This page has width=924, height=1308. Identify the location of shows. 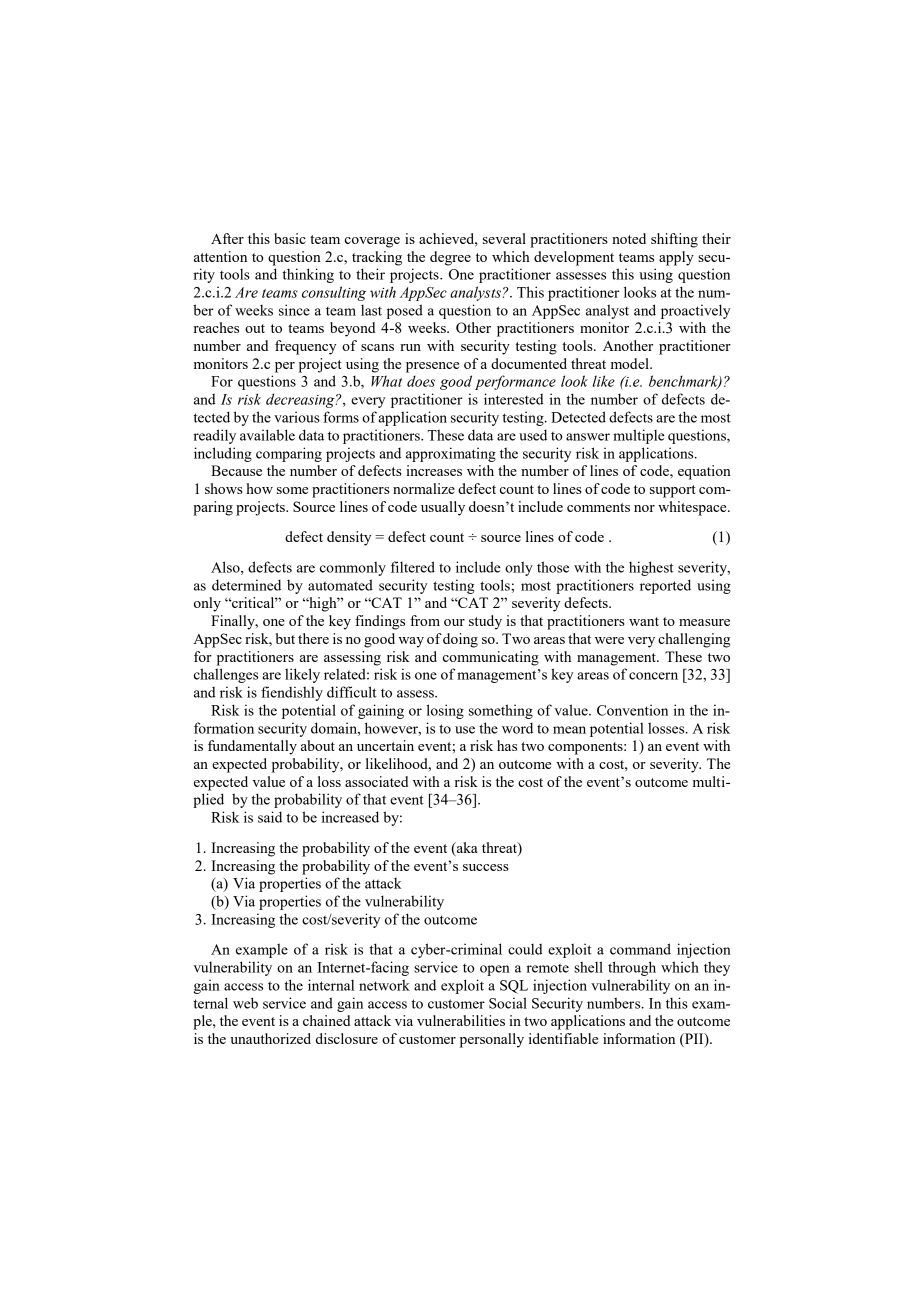
(224, 488).
